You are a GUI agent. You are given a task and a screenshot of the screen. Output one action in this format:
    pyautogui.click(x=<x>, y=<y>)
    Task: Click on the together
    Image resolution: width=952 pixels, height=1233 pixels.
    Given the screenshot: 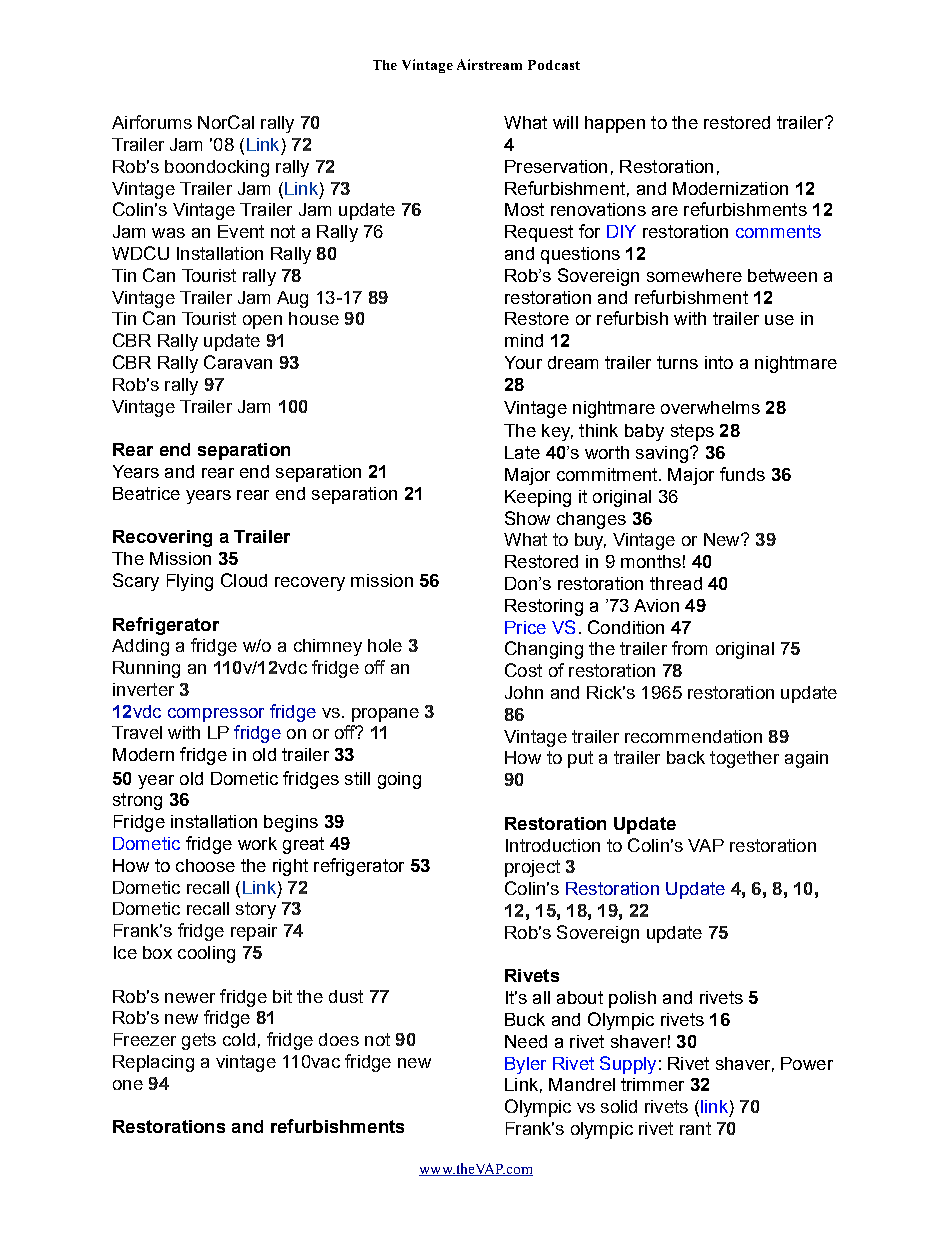 What is the action you would take?
    pyautogui.click(x=744, y=759)
